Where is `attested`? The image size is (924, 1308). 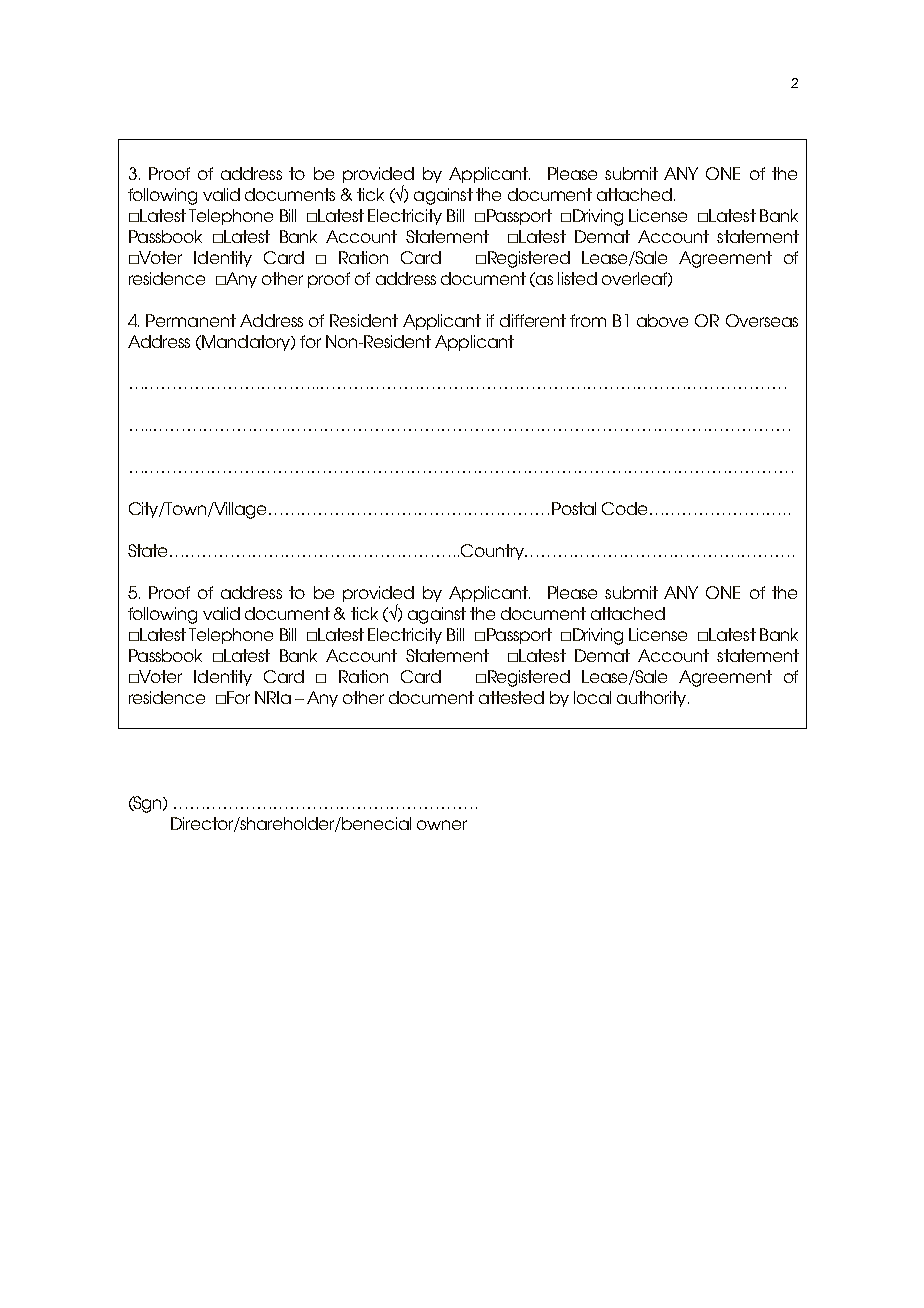 attested is located at coordinates (511, 697).
